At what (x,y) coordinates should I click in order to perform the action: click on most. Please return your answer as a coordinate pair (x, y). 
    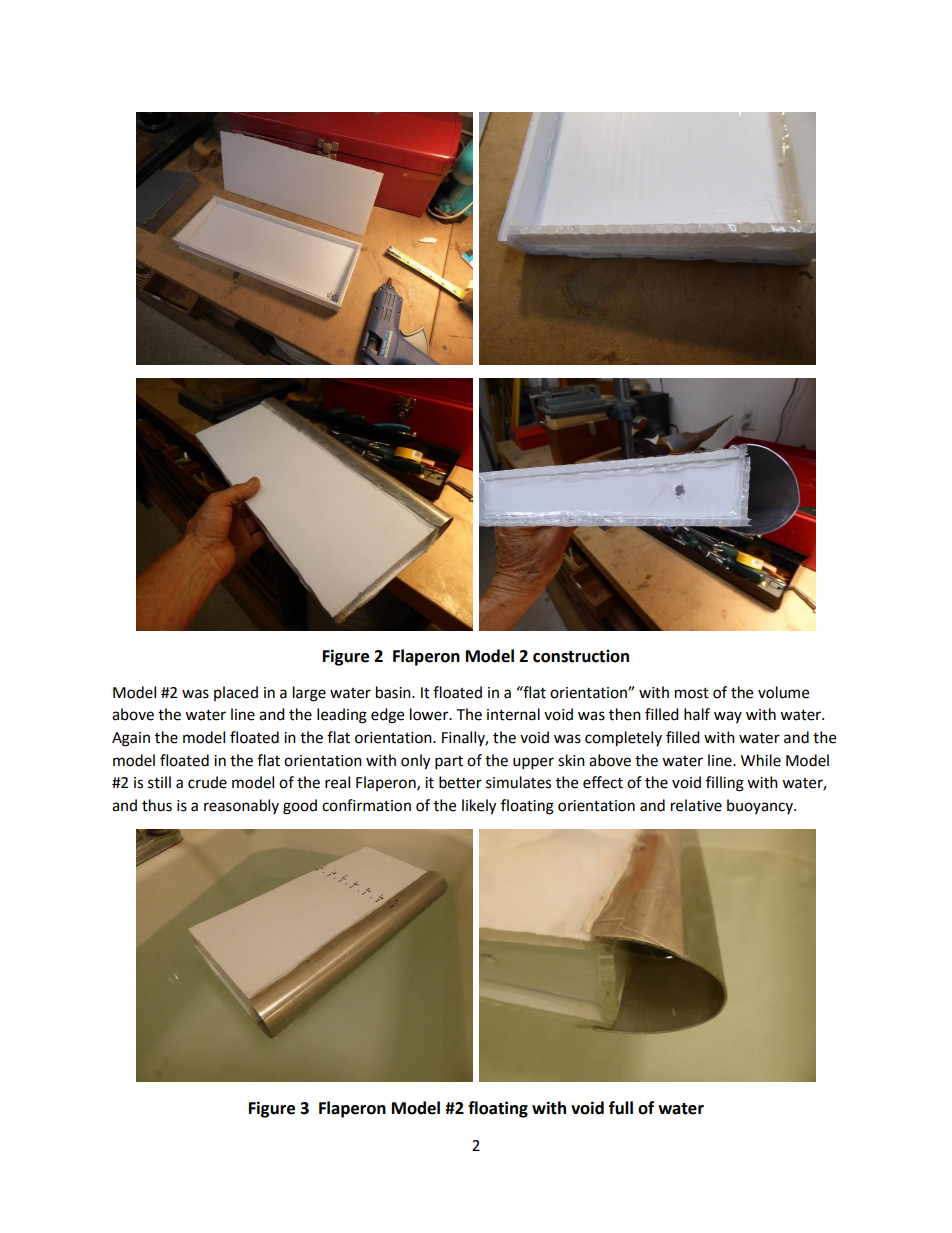
    Looking at the image, I should click on (692, 693).
